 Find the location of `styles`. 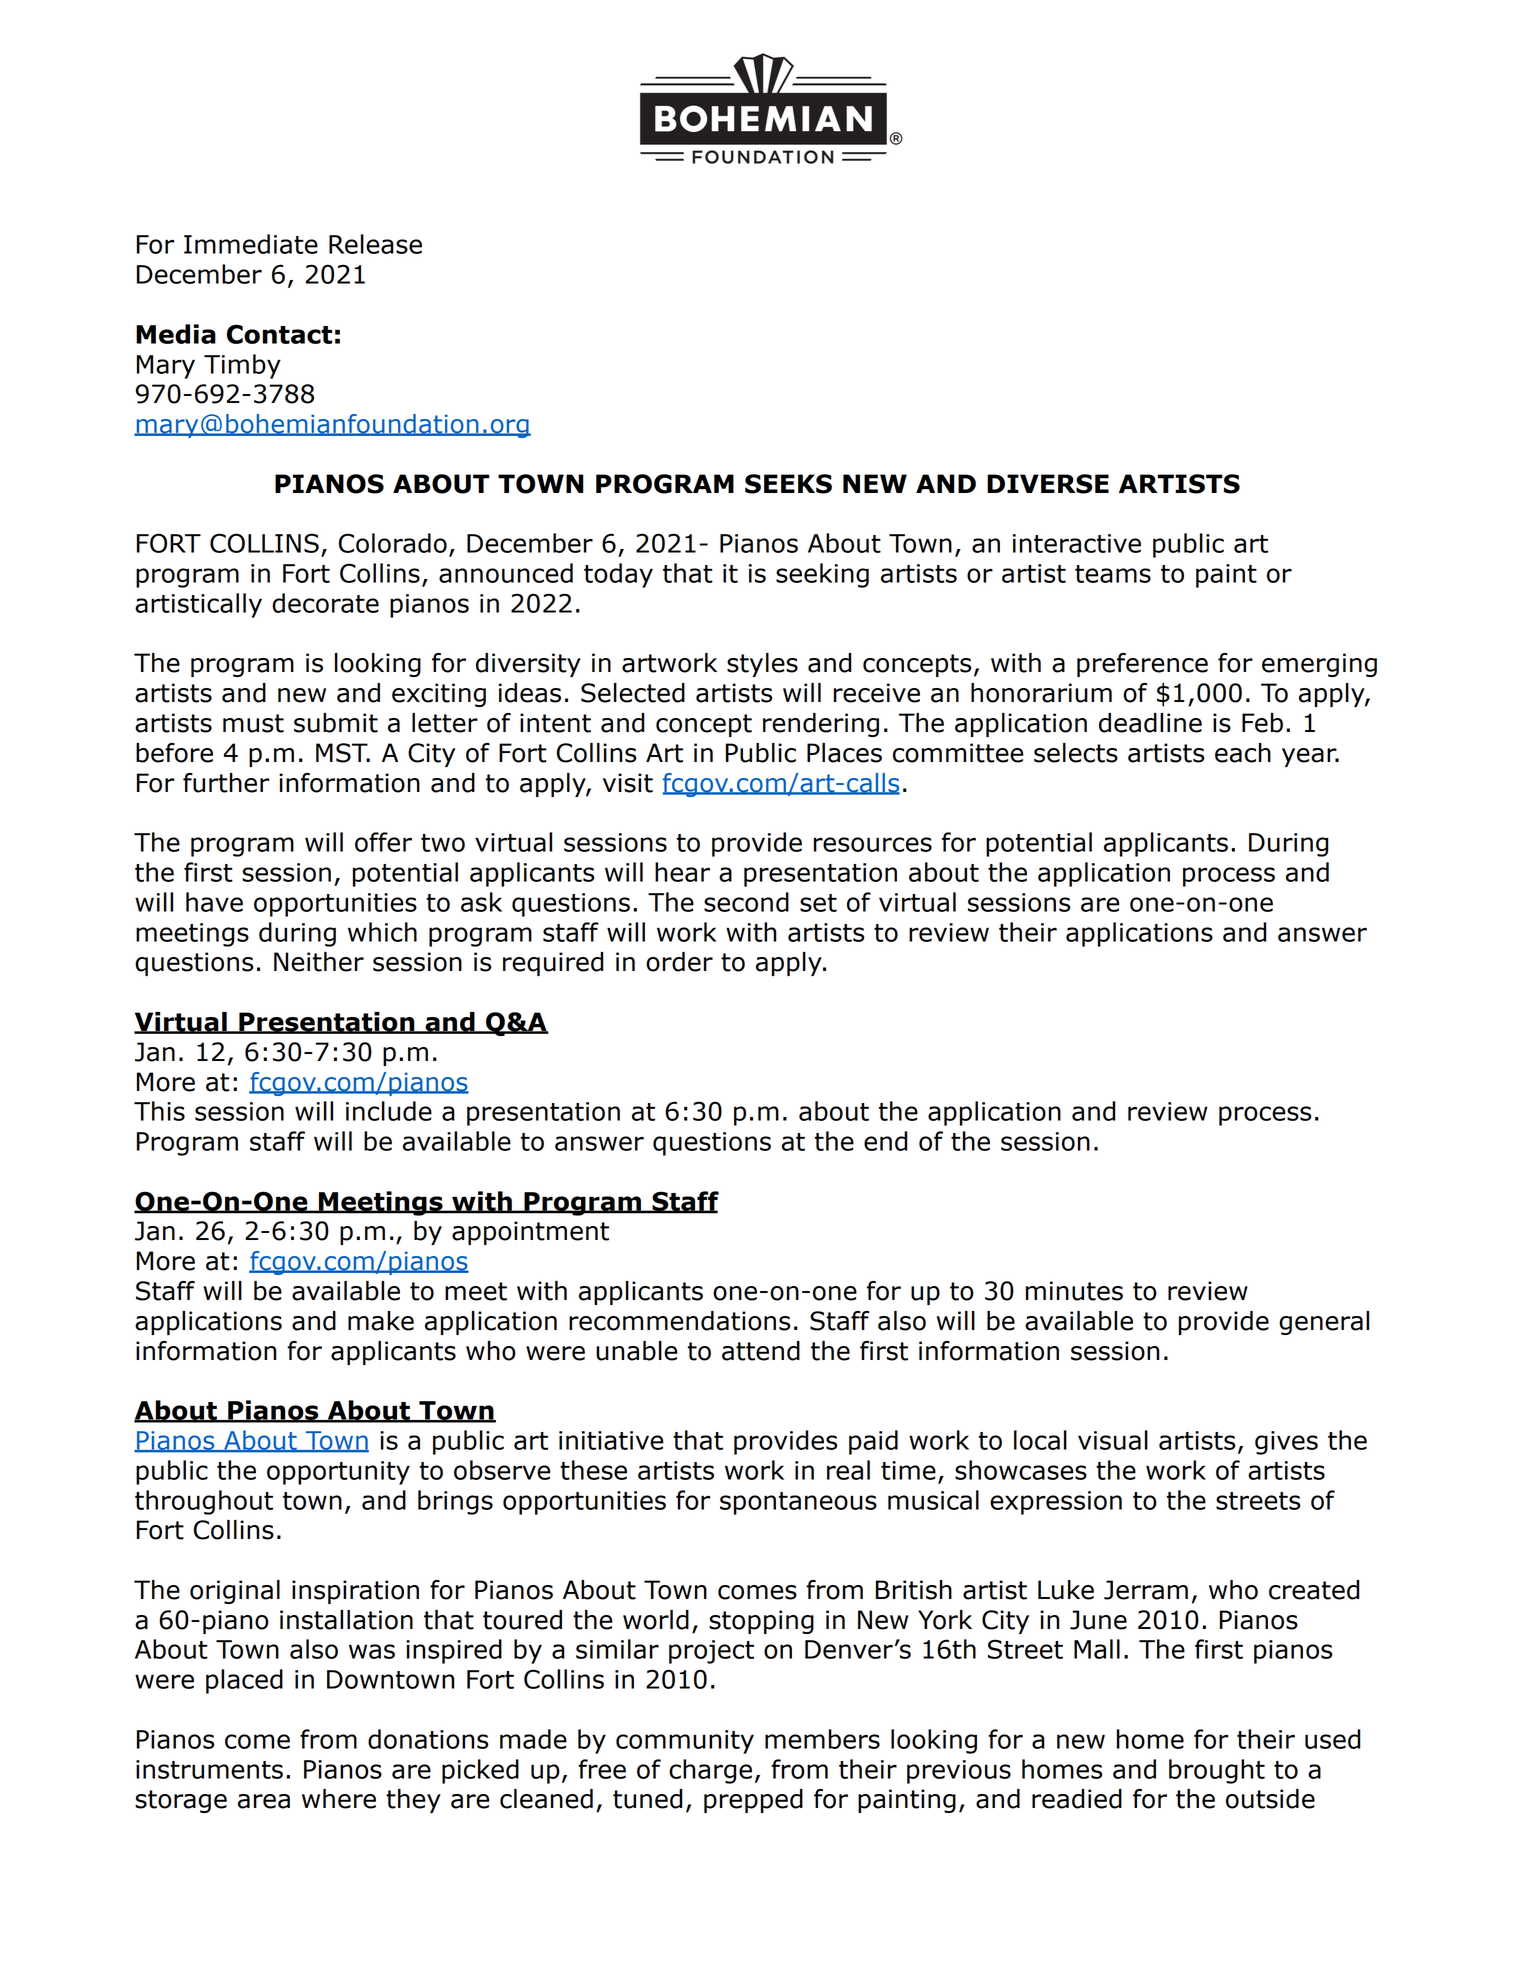

styles is located at coordinates (762, 665).
